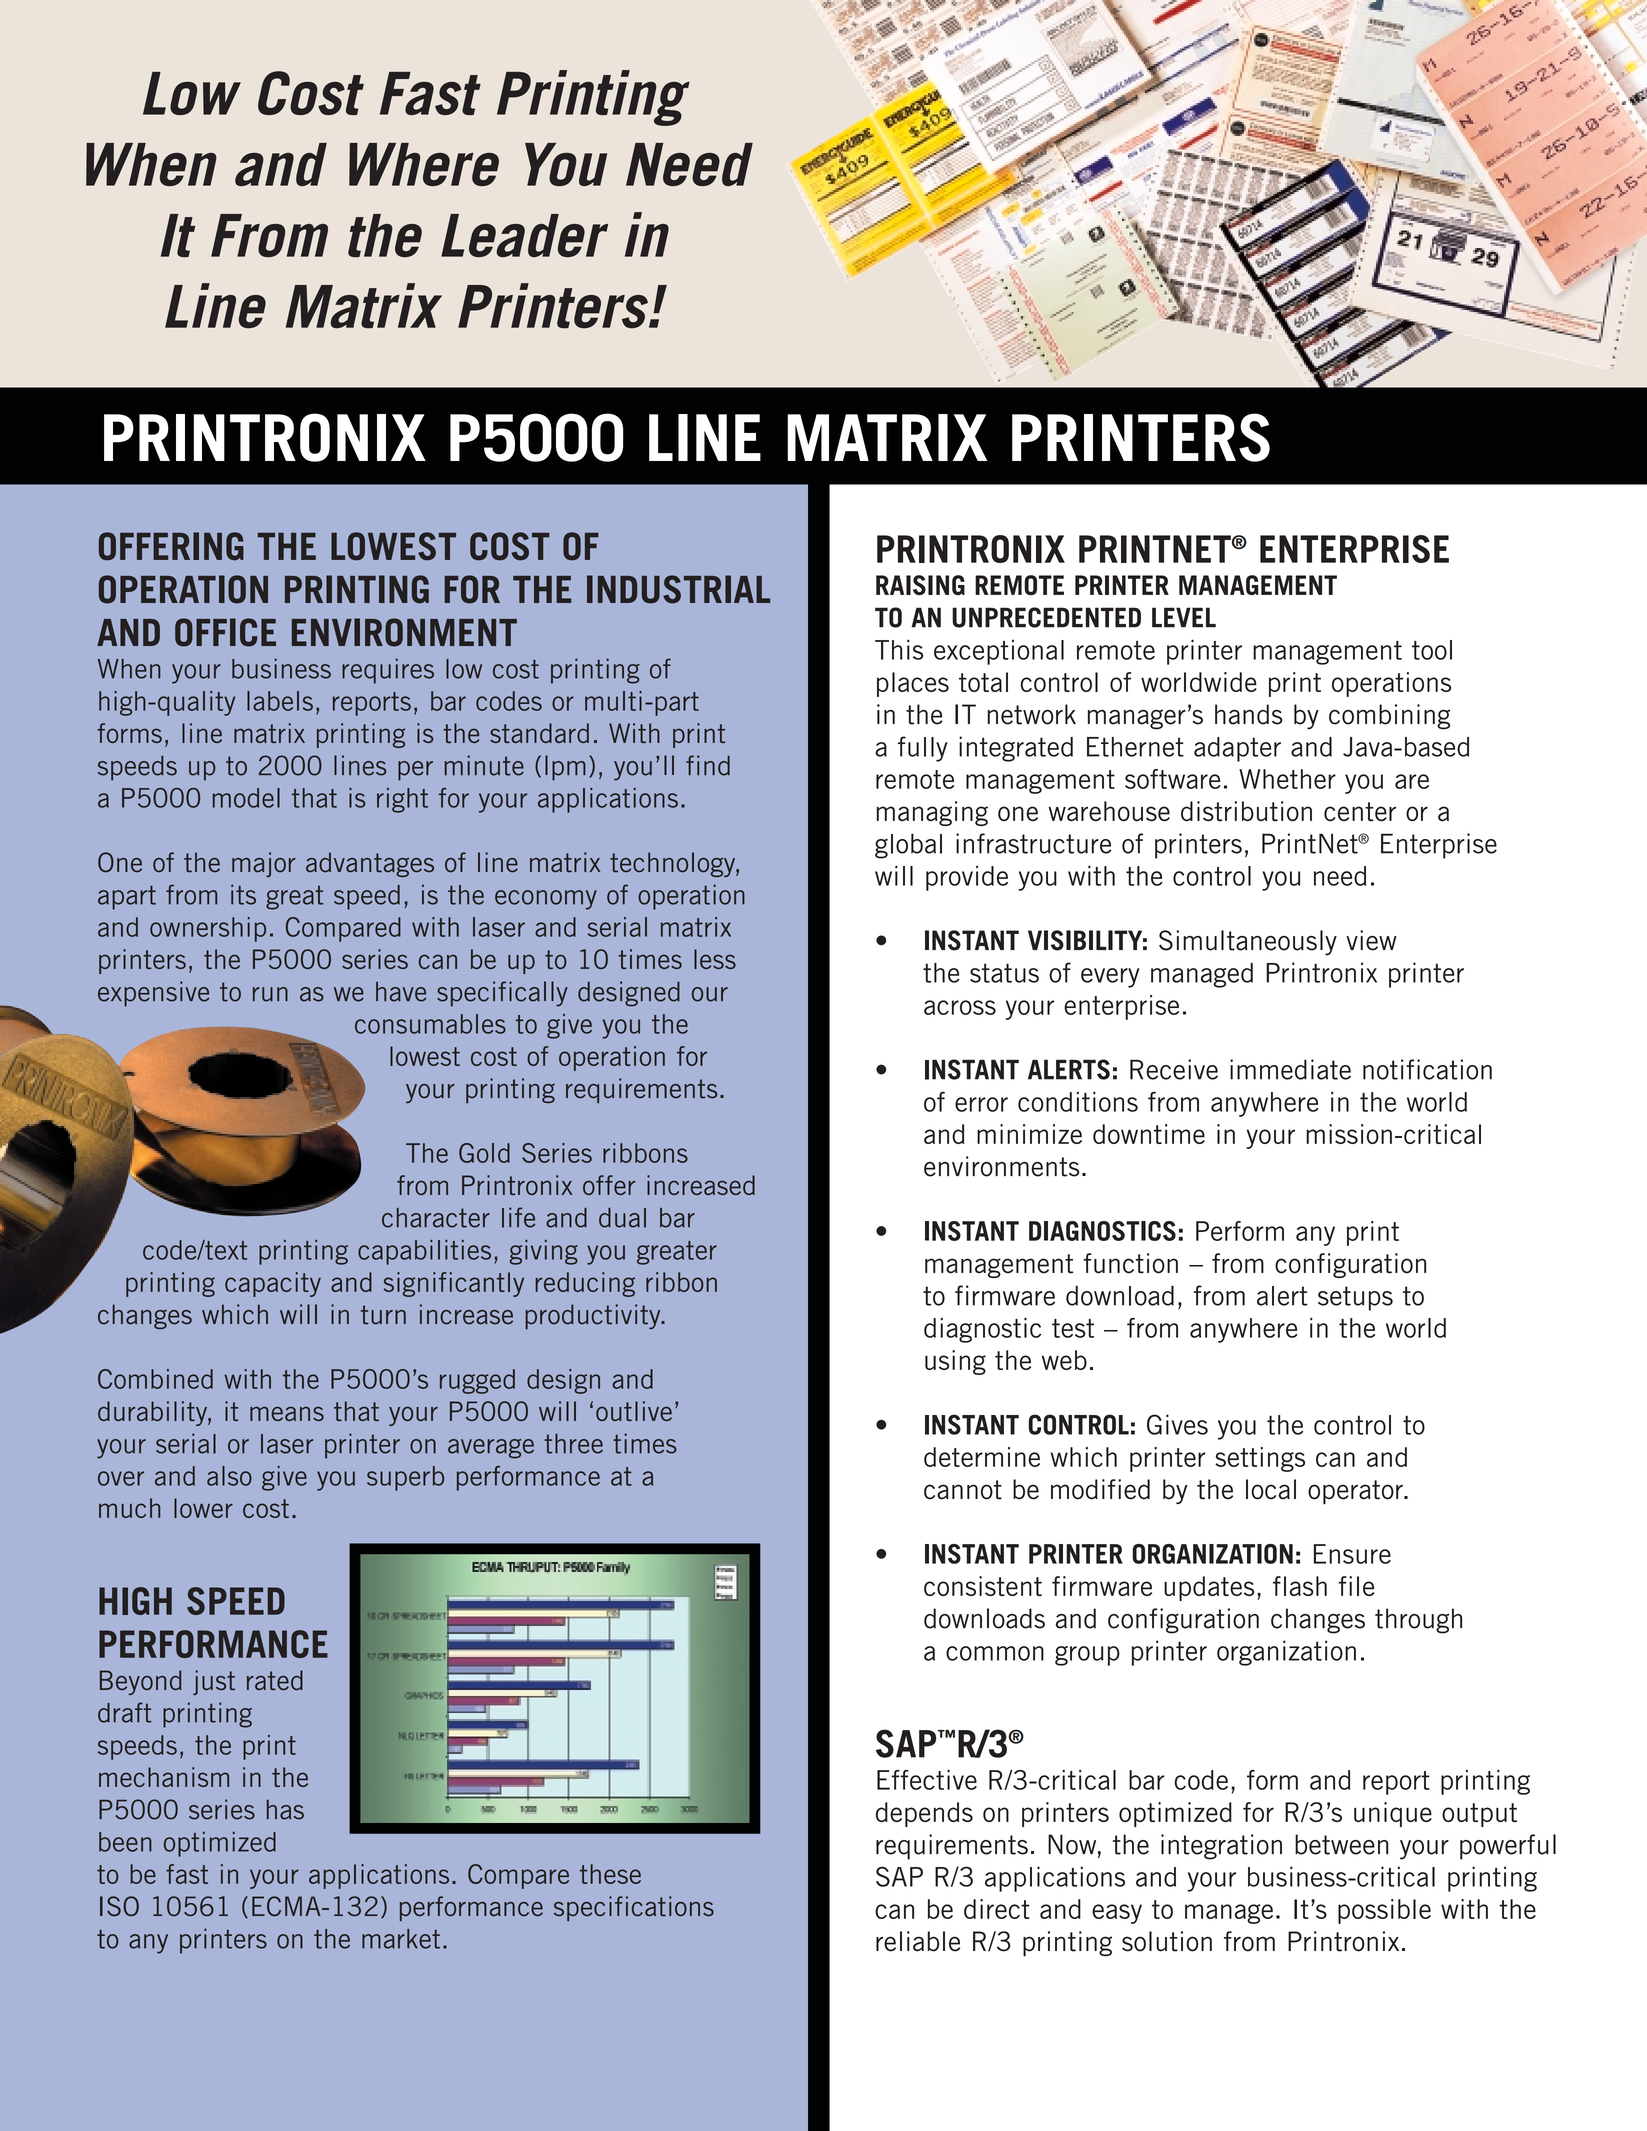  What do you see at coordinates (1290, 1069) in the document?
I see `immediate` at bounding box center [1290, 1069].
